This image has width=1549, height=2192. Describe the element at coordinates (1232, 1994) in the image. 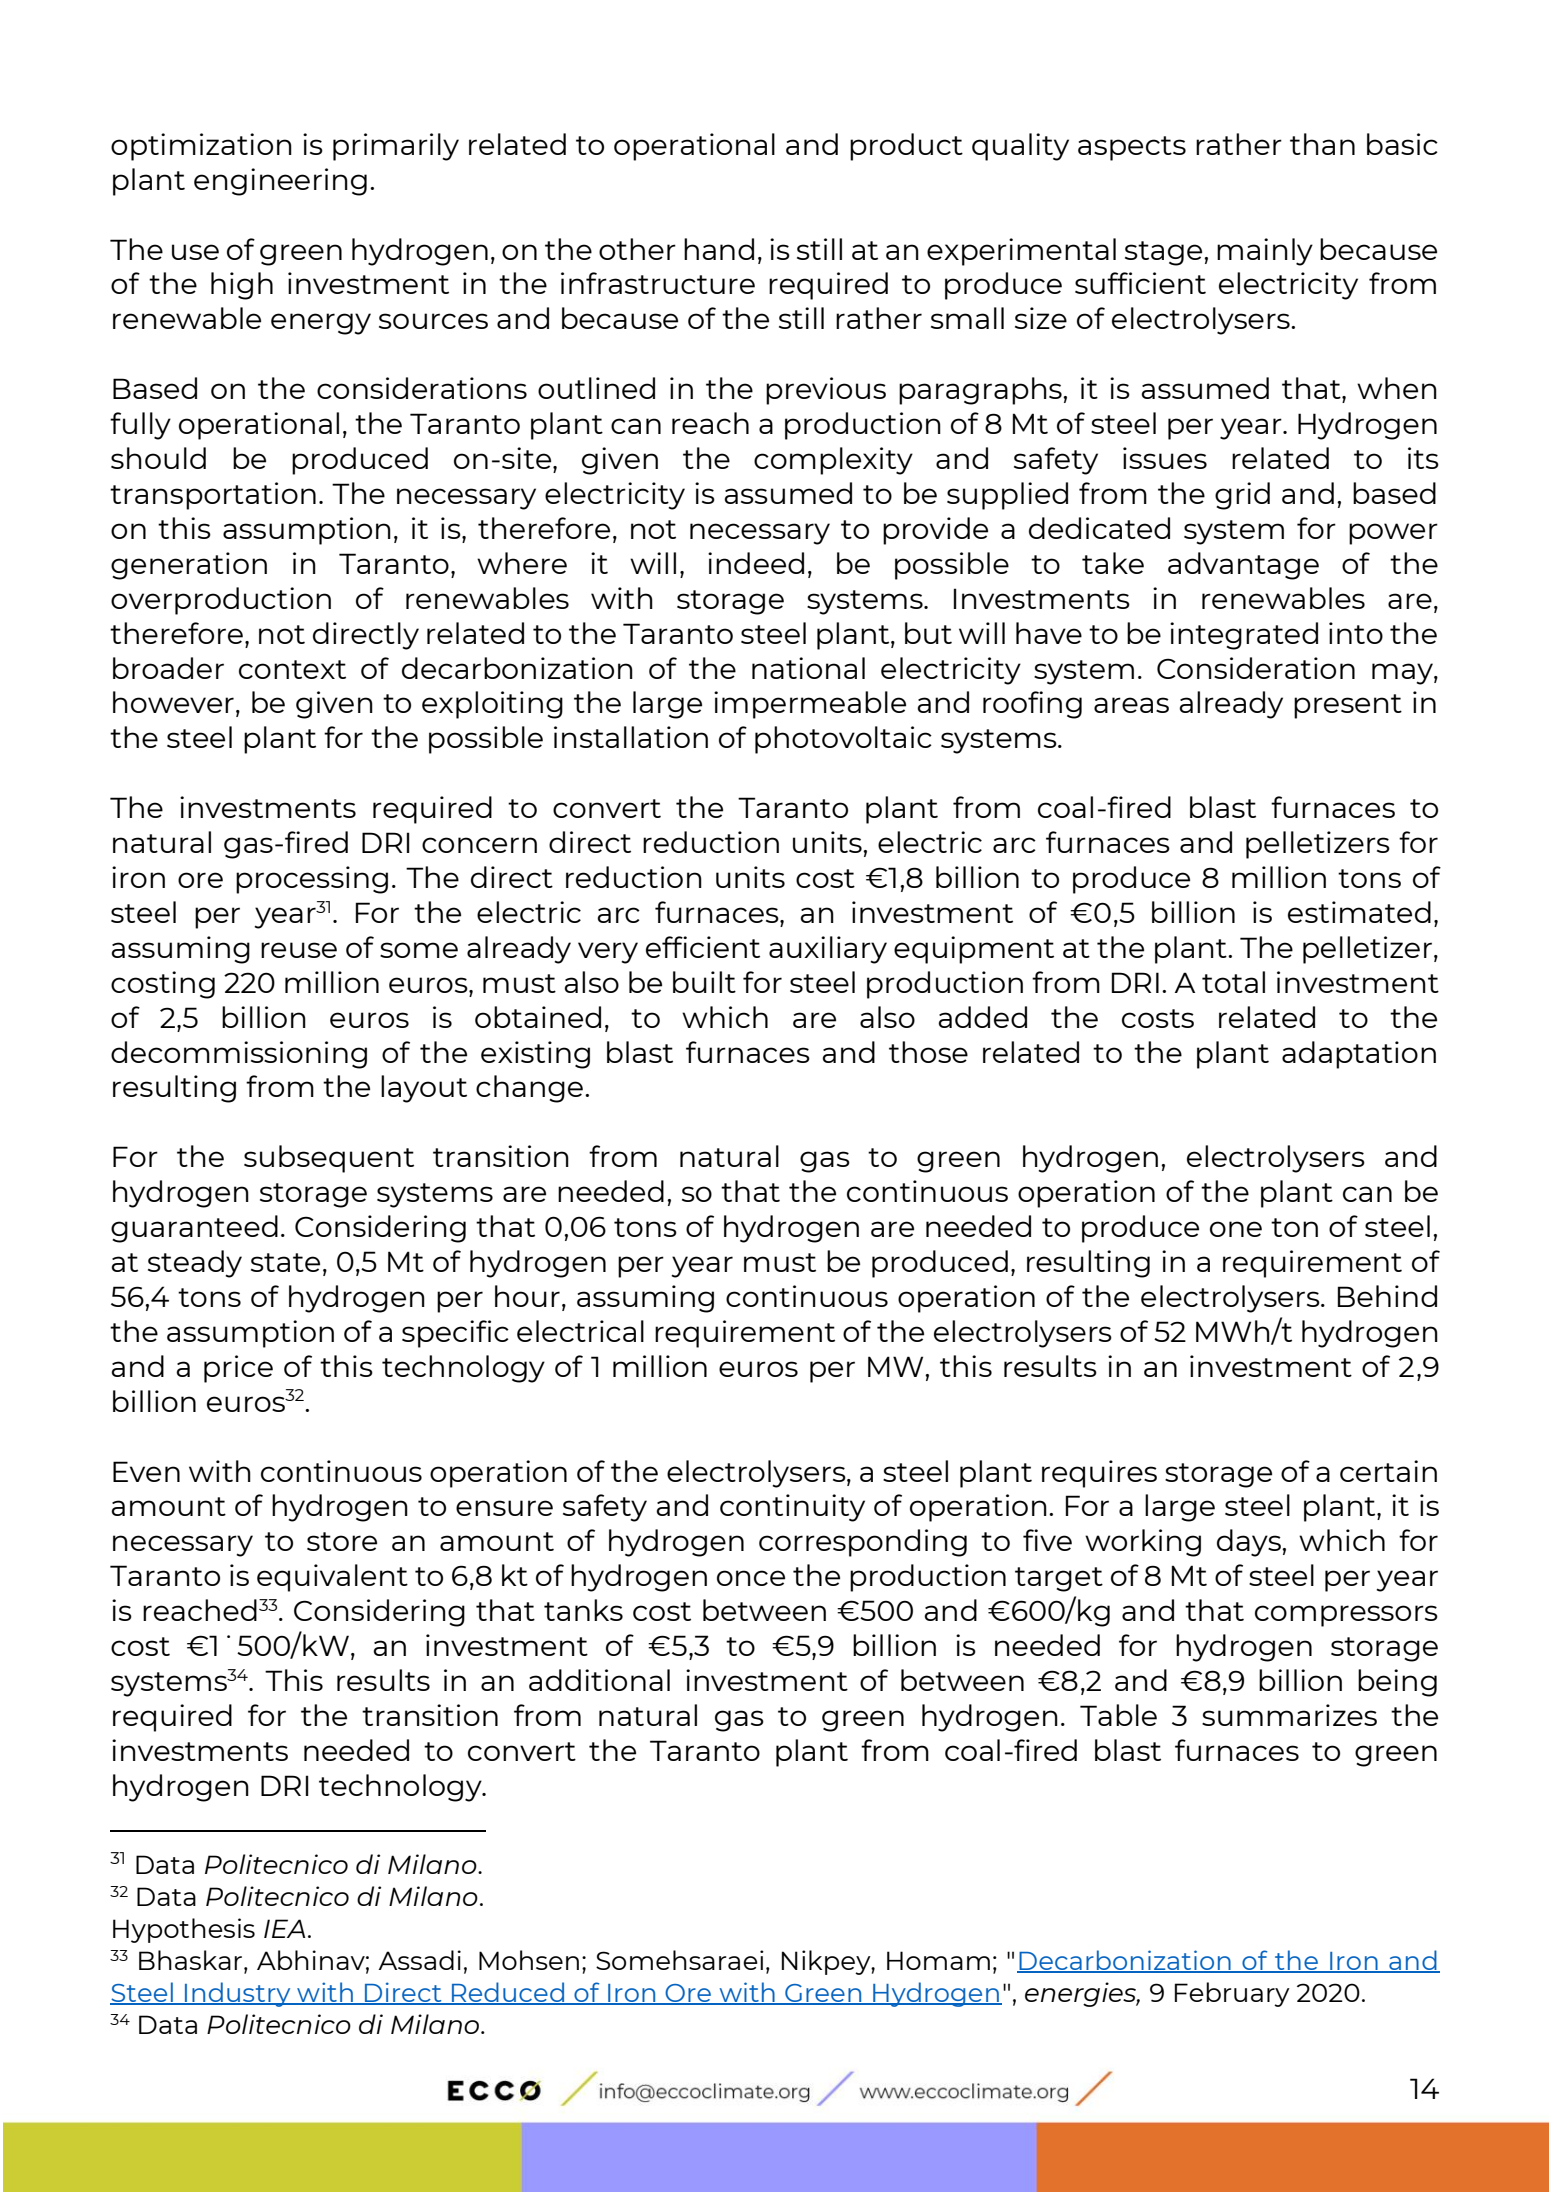

I see `February` at that location.
